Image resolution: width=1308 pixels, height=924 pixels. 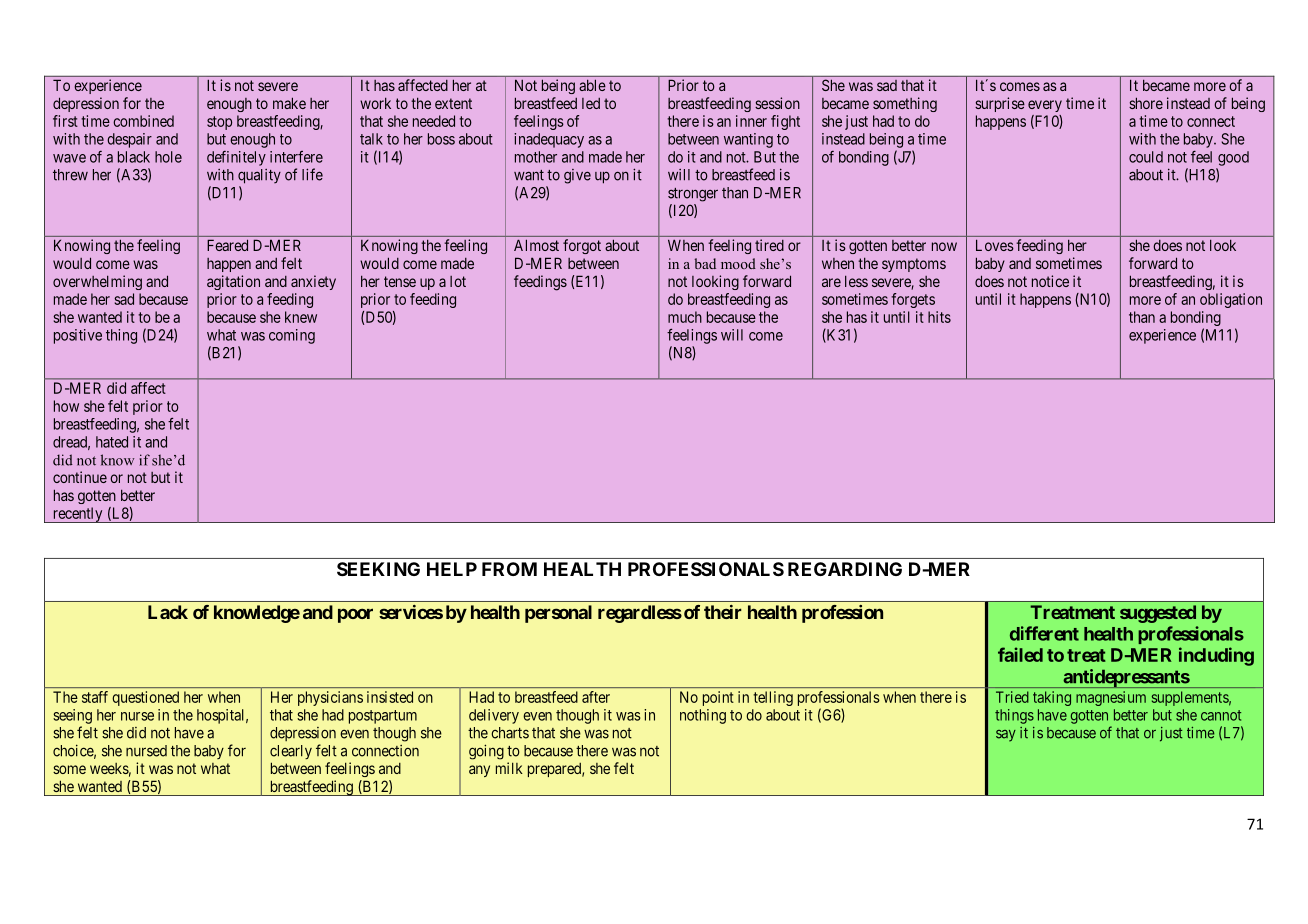 What do you see at coordinates (592, 85) in the page?
I see `able` at bounding box center [592, 85].
